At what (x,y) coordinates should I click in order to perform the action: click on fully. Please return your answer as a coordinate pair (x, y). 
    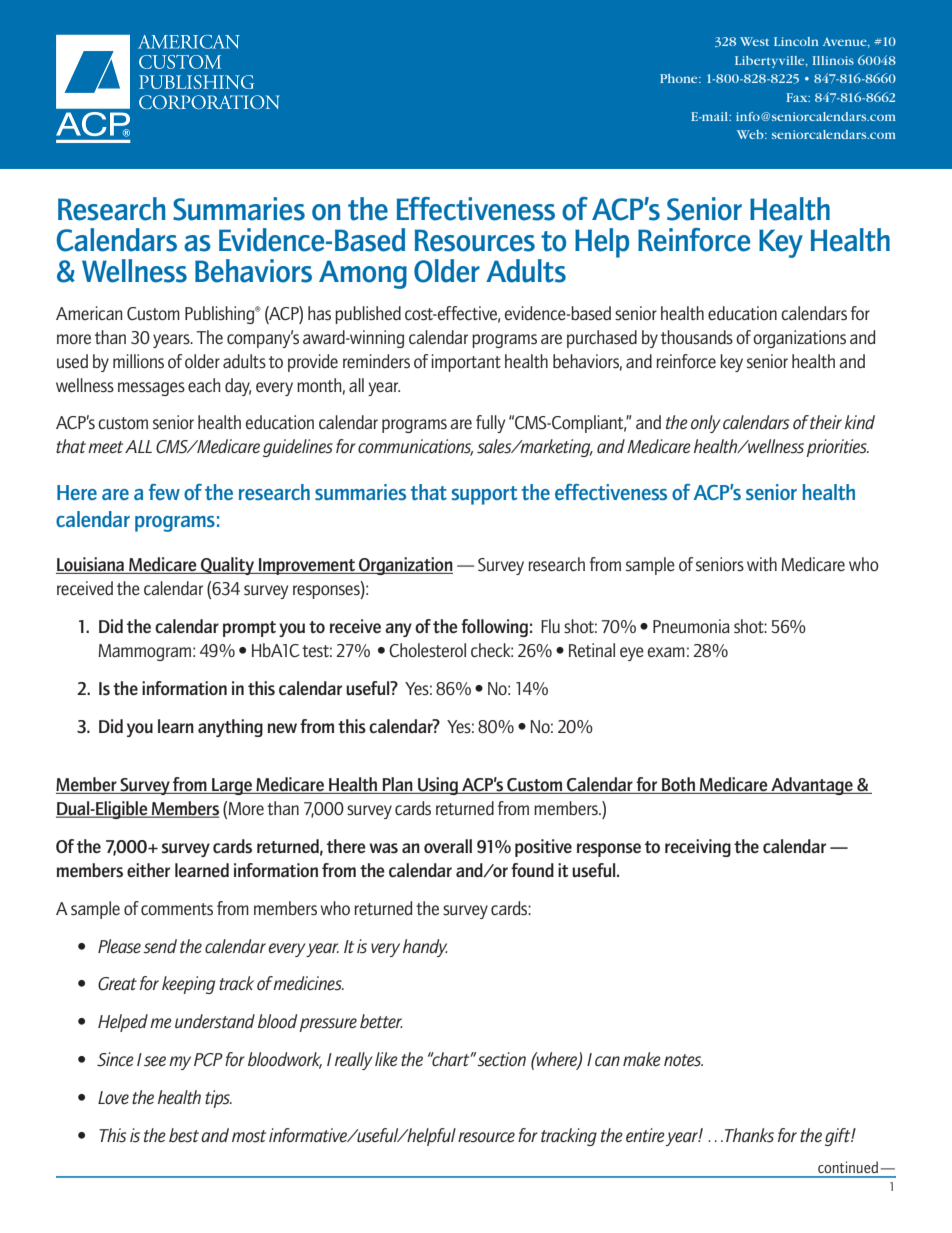
    Looking at the image, I should click on (490, 424).
